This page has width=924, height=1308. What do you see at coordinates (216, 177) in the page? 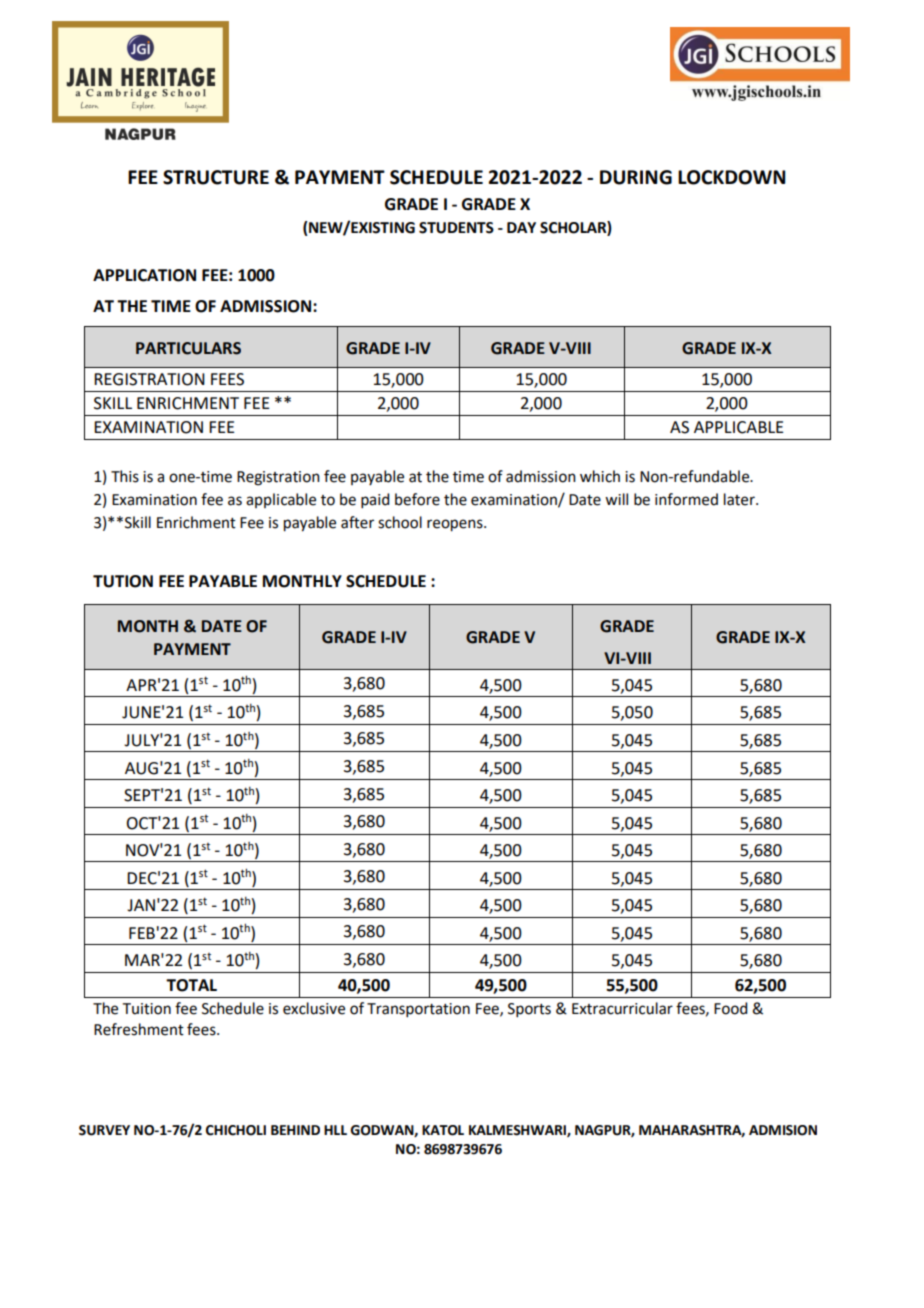
I see `STRUCTURE` at bounding box center [216, 177].
